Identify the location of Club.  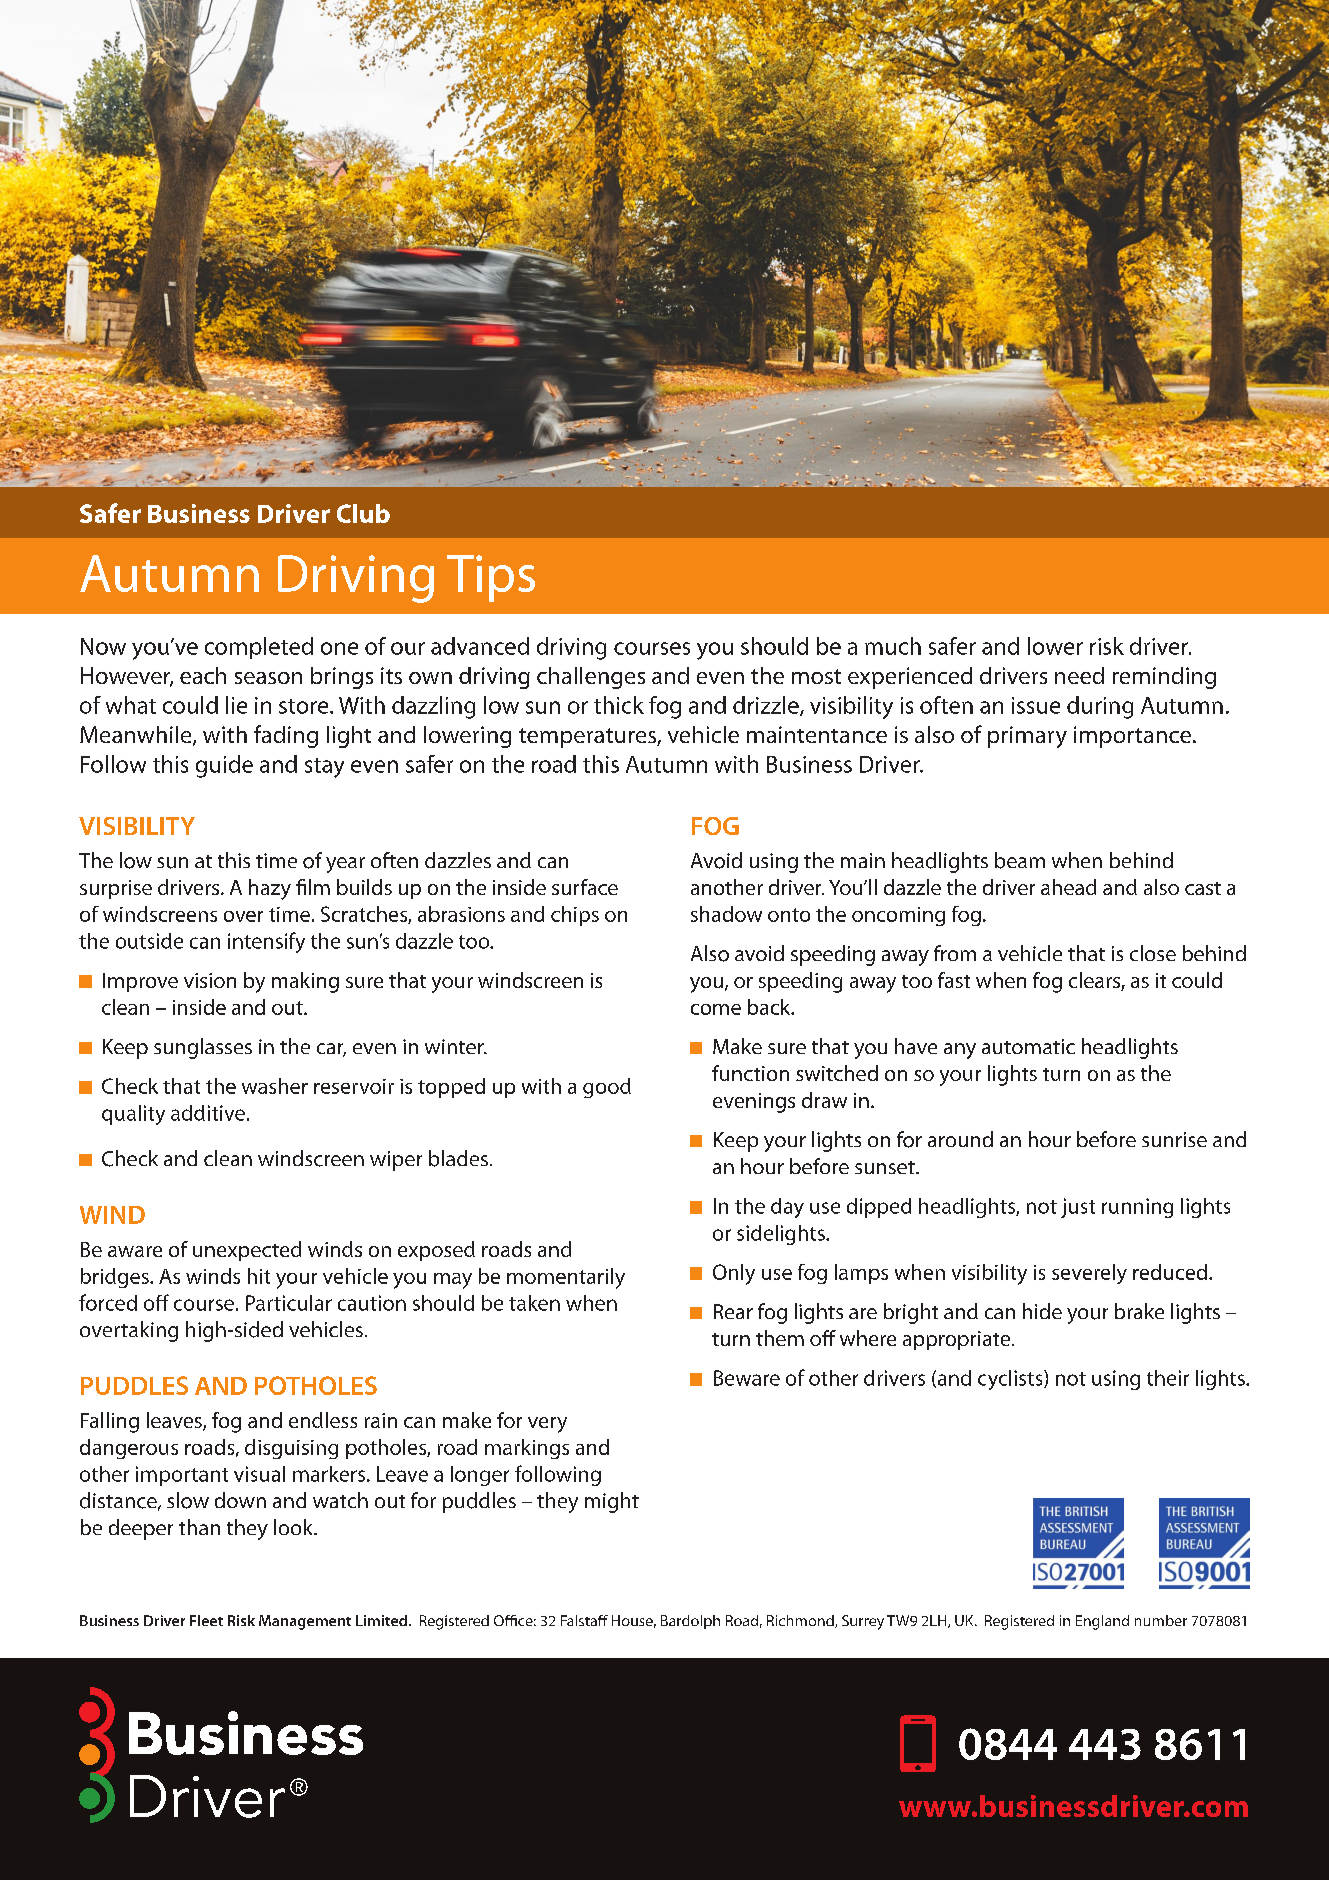
(363, 513).
